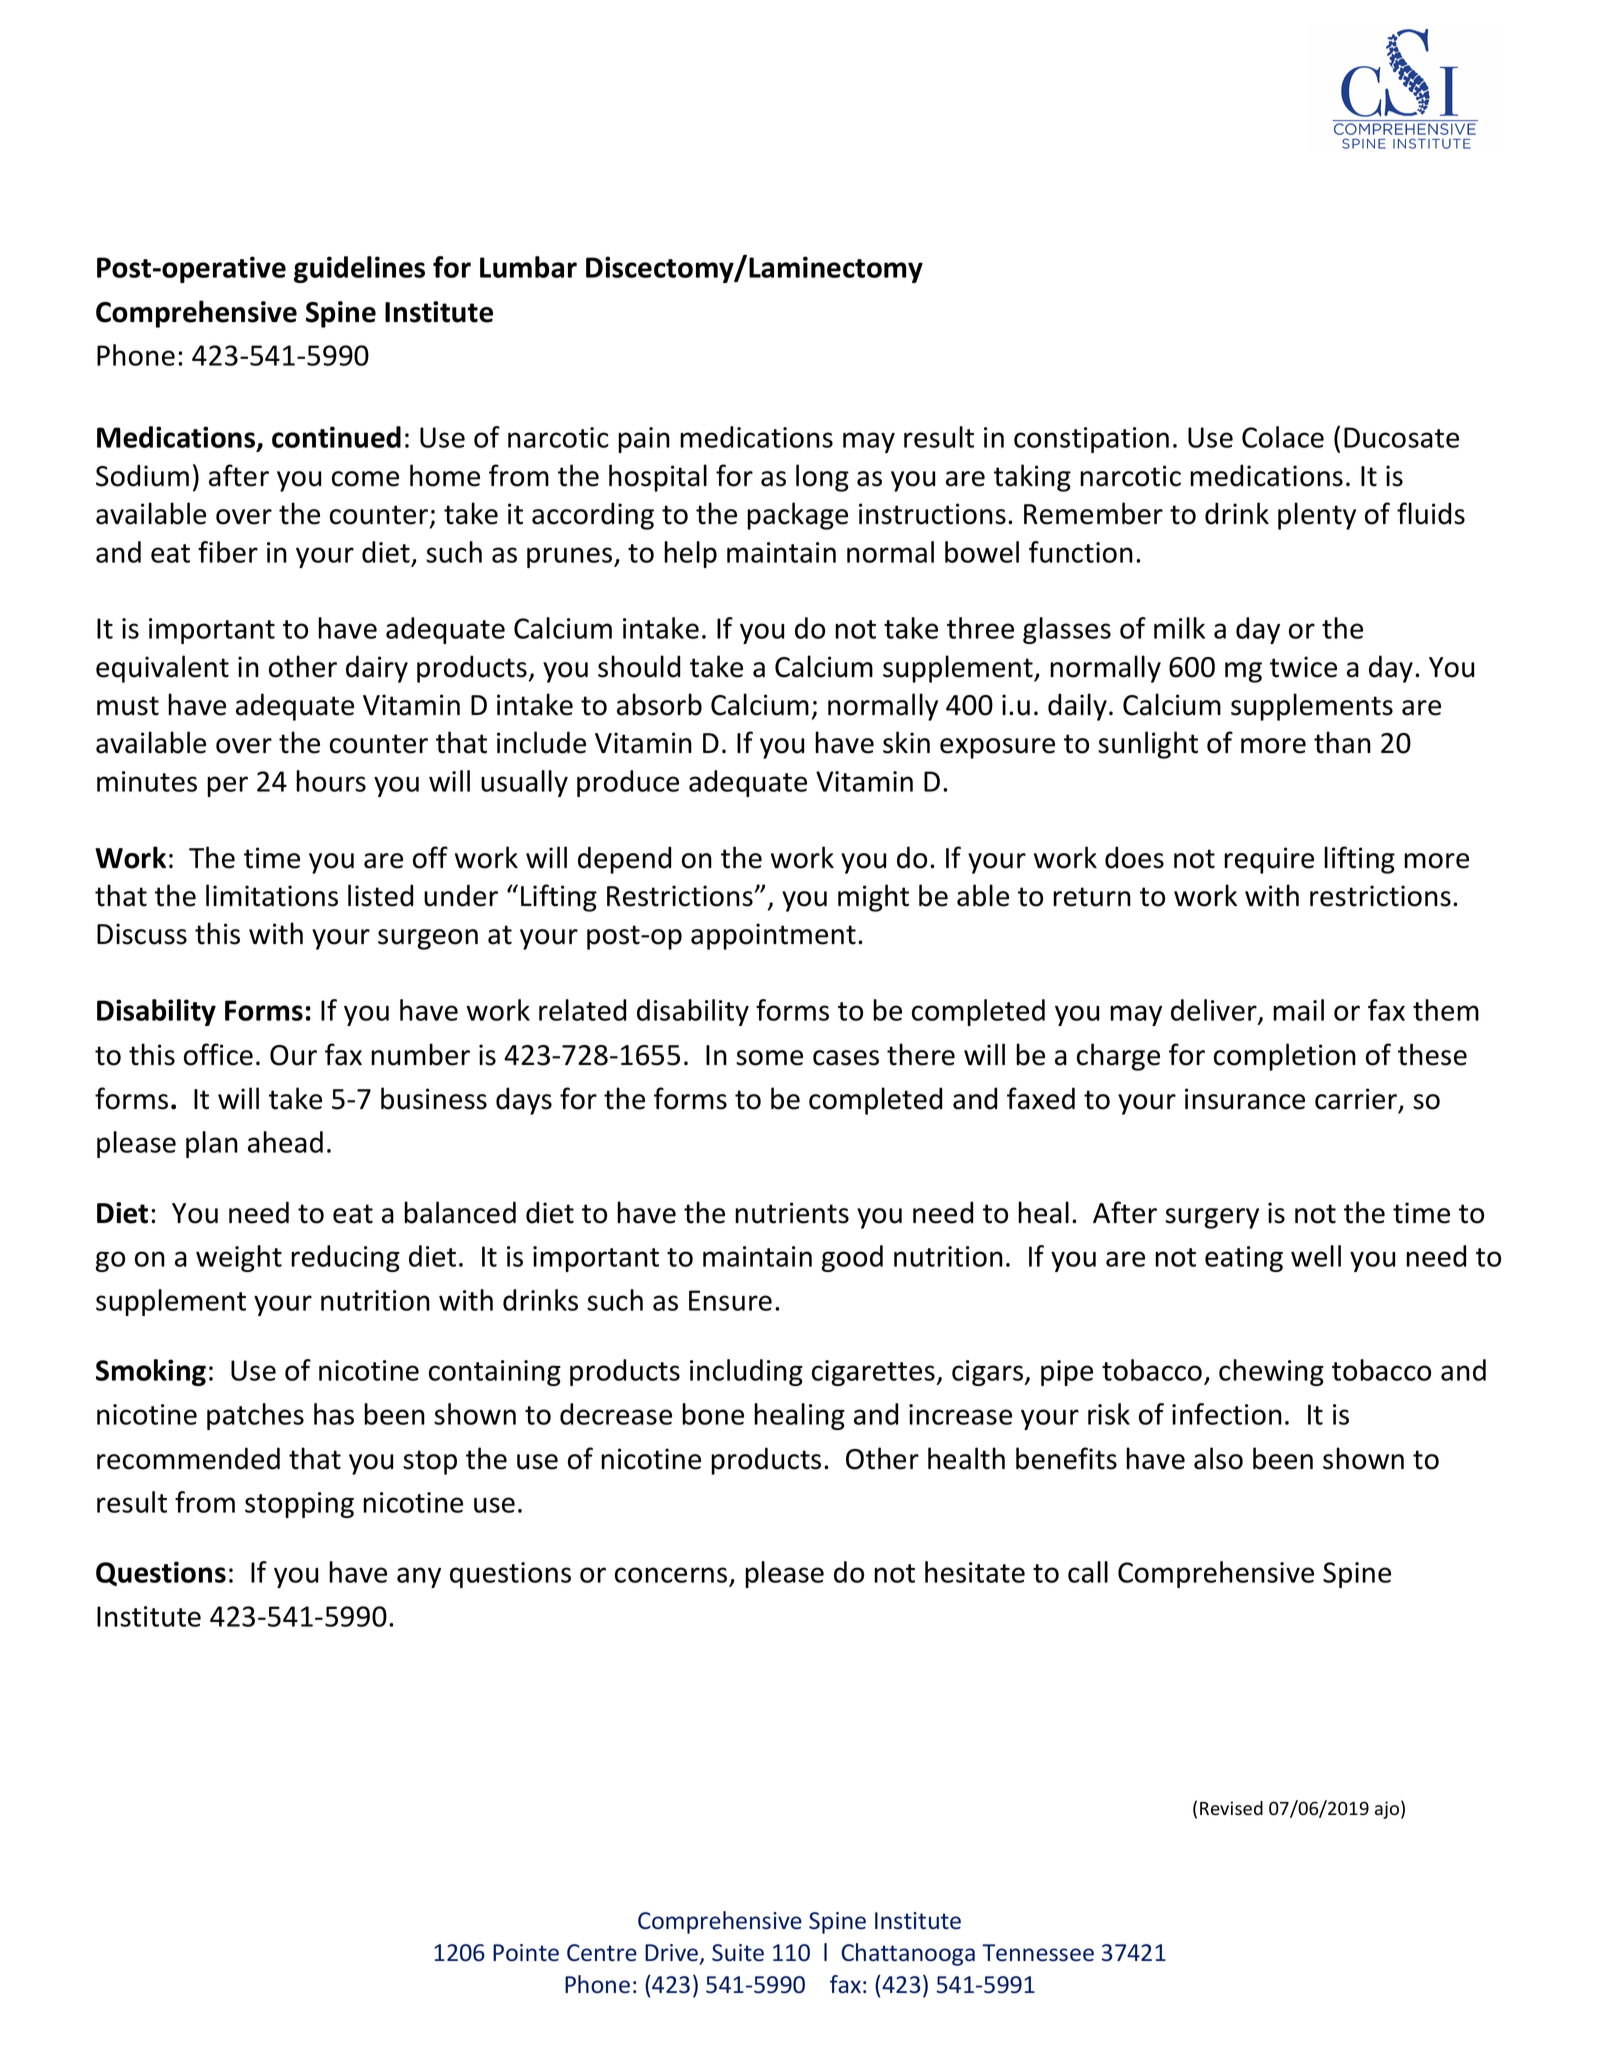 The height and width of the image is (2066, 1597). What do you see at coordinates (1218, 1458) in the image?
I see `also` at bounding box center [1218, 1458].
